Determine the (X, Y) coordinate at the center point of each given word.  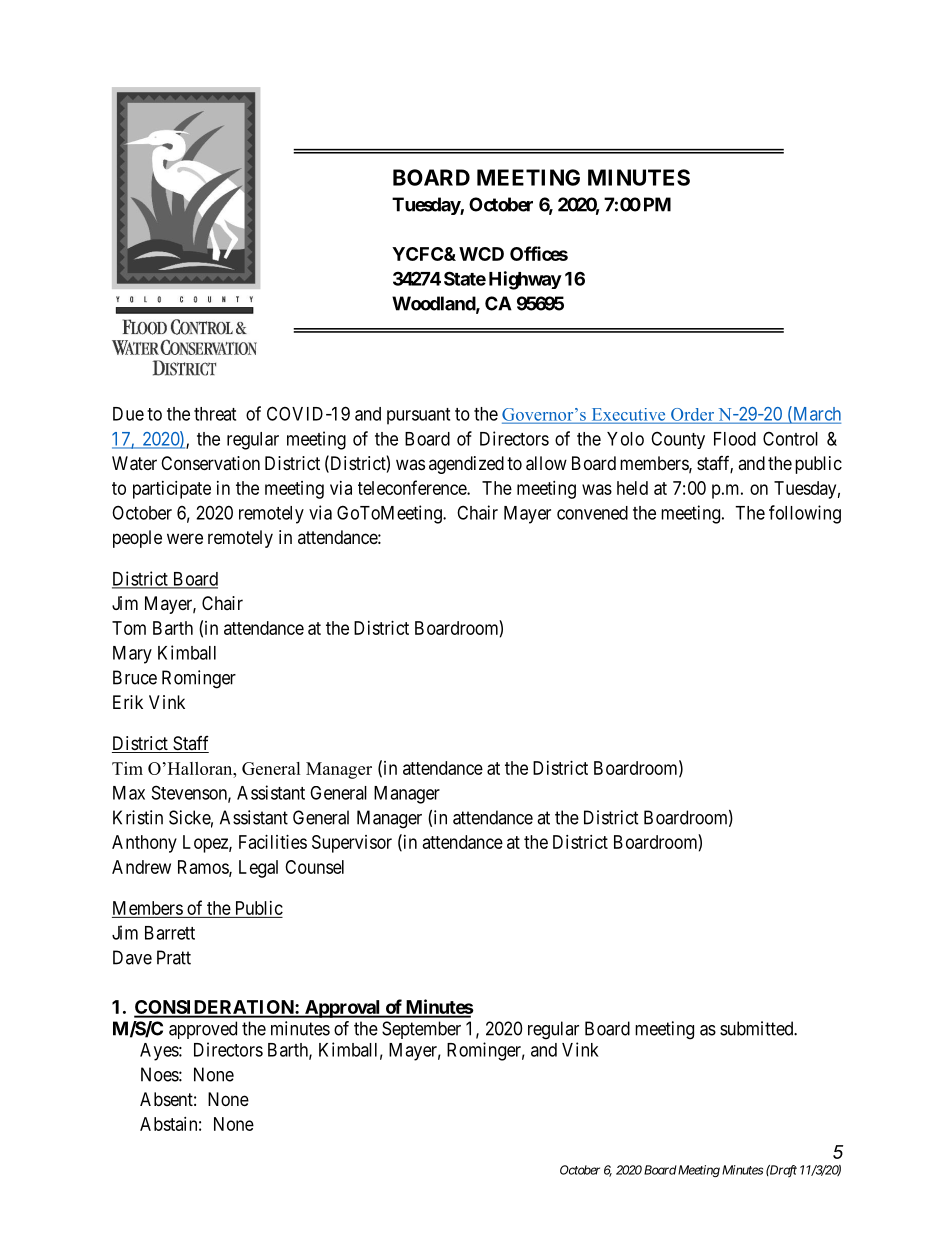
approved (203, 1030)
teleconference (413, 487)
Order (693, 415)
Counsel (314, 867)
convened (592, 513)
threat (215, 414)
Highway (525, 280)
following (805, 514)
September (421, 1030)
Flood (735, 439)
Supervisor (352, 844)
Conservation (210, 463)
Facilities (273, 842)
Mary (132, 655)
